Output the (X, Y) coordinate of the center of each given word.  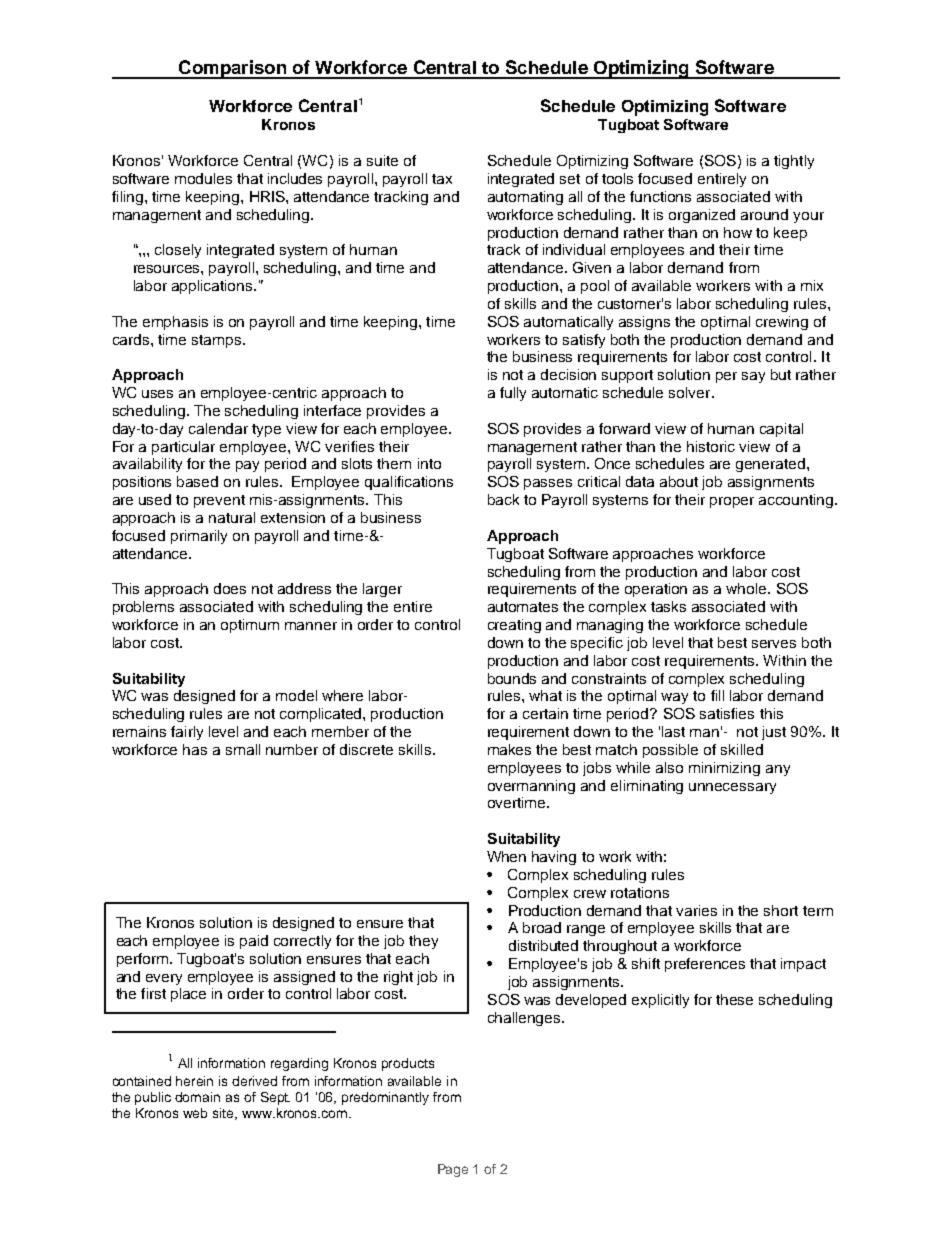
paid (254, 942)
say (753, 377)
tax (442, 179)
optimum (250, 626)
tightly (794, 162)
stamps (218, 341)
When (506, 856)
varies (696, 910)
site (224, 1114)
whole (747, 588)
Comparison (232, 69)
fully (513, 394)
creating (514, 626)
